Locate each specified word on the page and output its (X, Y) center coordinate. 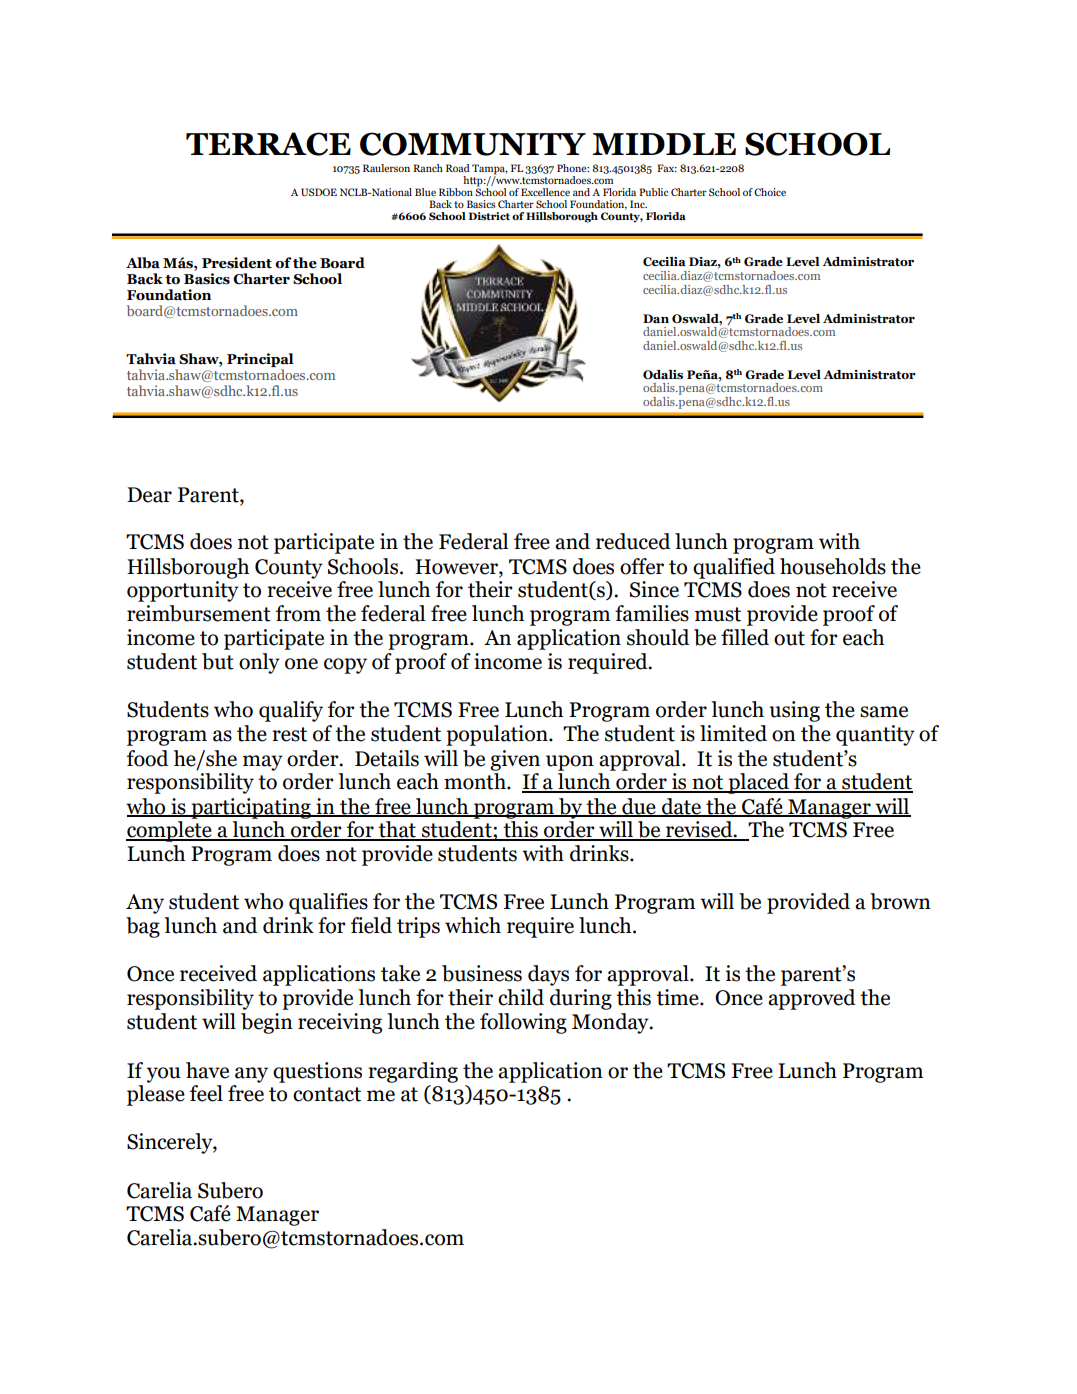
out (789, 638)
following (523, 1023)
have (207, 1070)
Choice (770, 192)
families (652, 613)
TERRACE (268, 144)
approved (812, 999)
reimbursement (199, 613)
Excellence (545, 192)
